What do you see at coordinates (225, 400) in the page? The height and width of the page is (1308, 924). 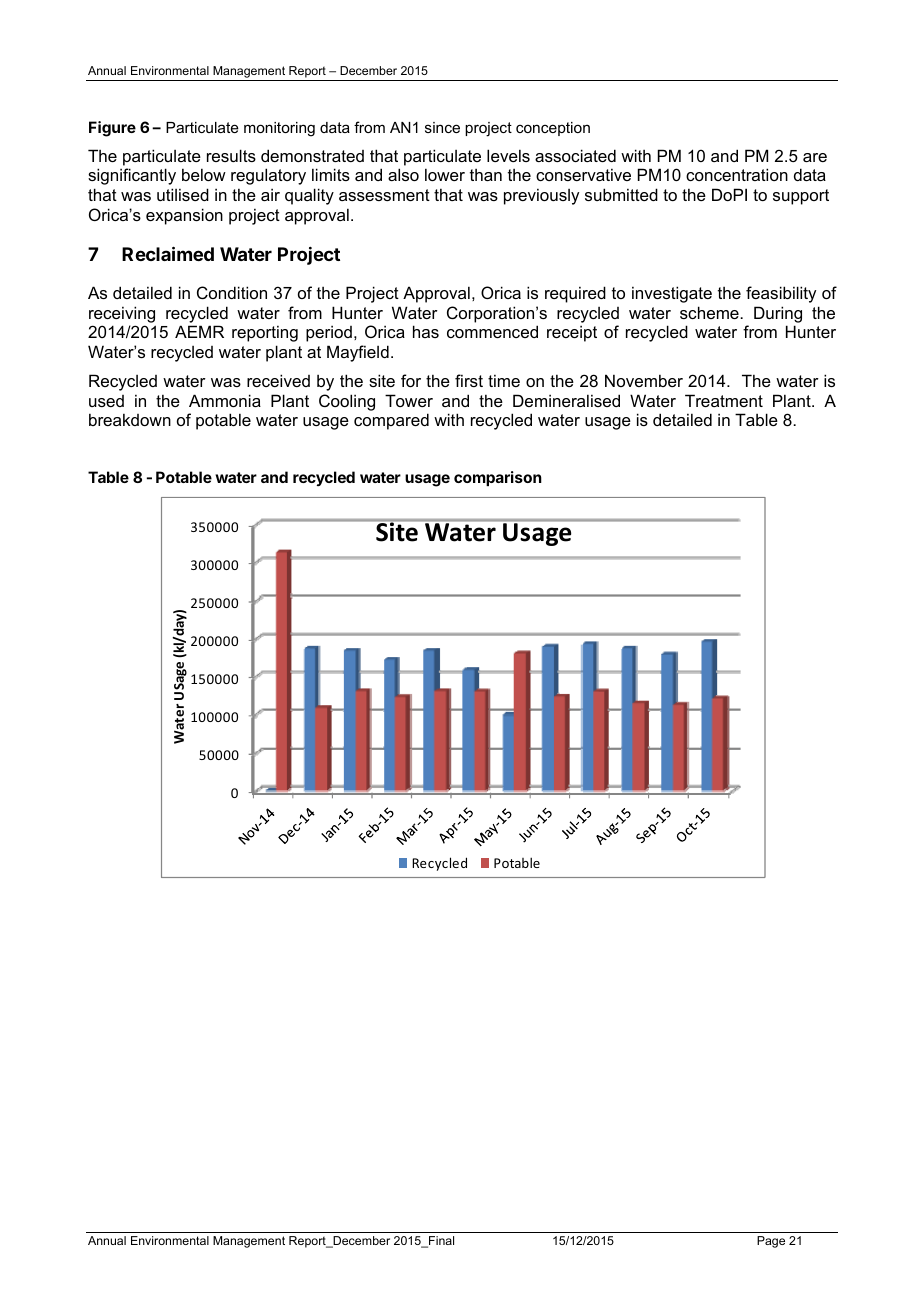 I see `Ammonia` at bounding box center [225, 400].
